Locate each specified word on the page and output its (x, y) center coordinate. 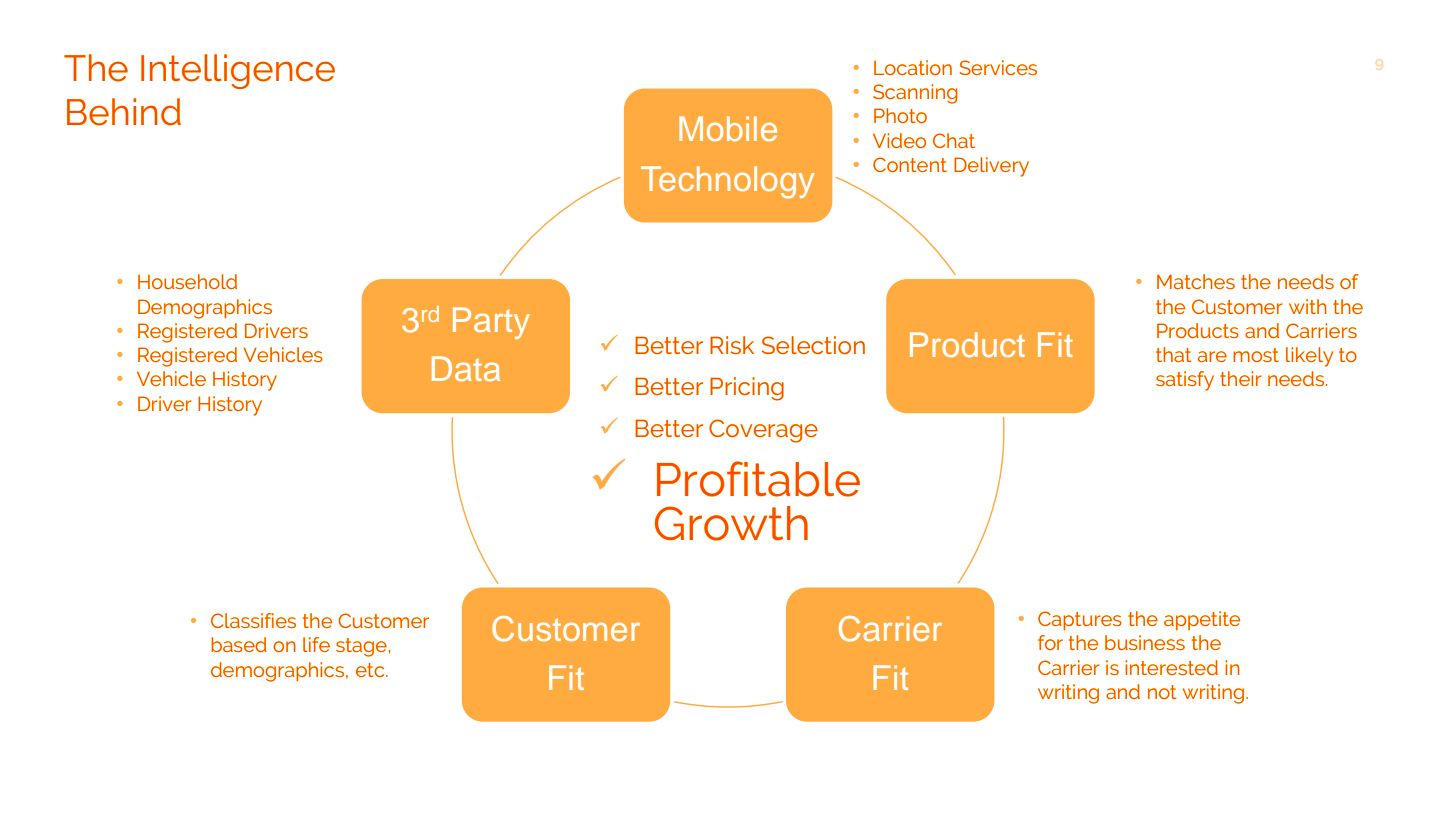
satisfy (1185, 381)
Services (998, 67)
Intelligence (238, 71)
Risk (732, 345)
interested (1171, 667)
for (1050, 642)
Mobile (728, 128)
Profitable (758, 479)
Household (187, 281)
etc (371, 670)
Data (466, 368)
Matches (1196, 281)
